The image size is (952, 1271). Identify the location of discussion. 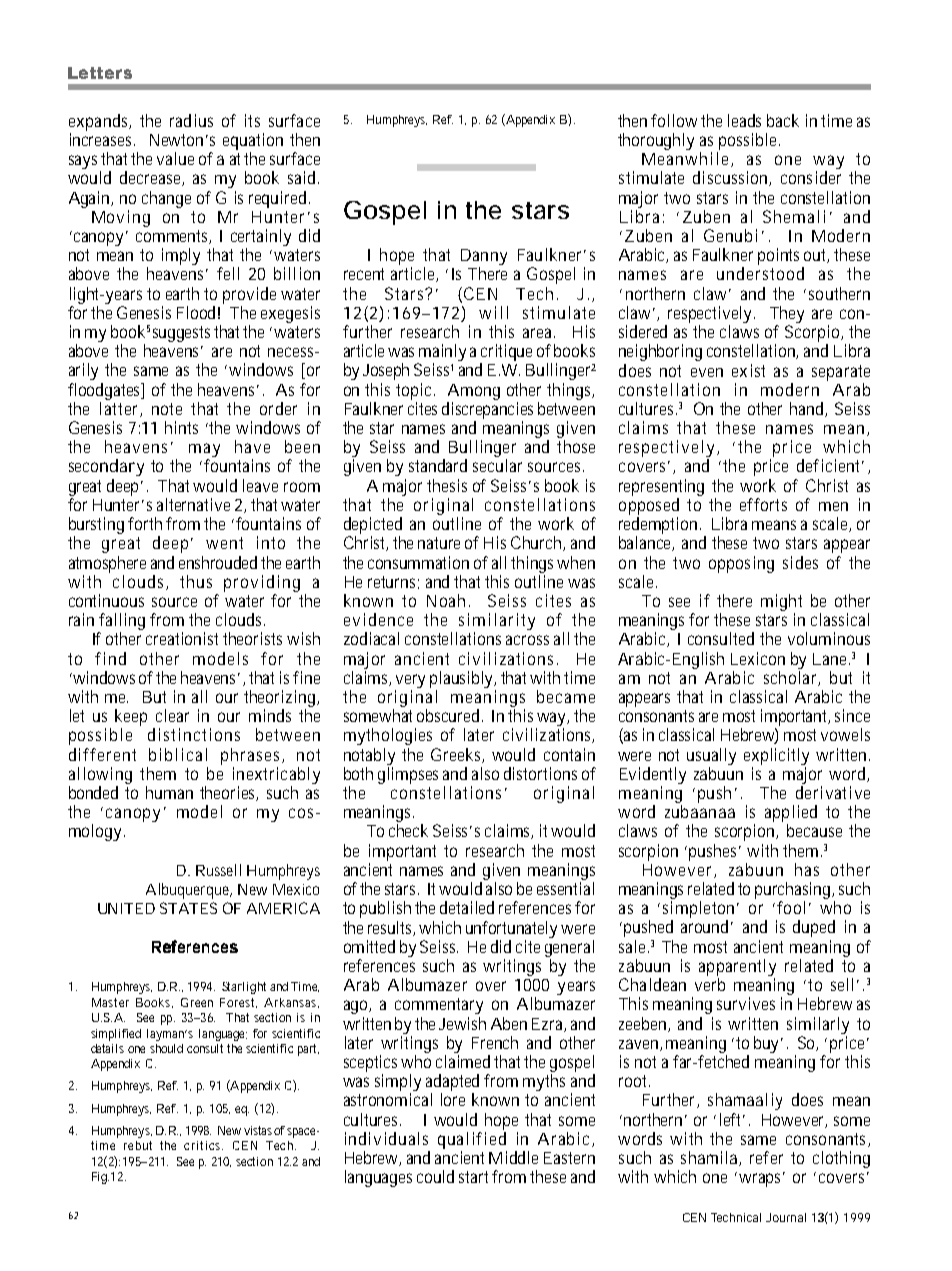
(732, 178).
